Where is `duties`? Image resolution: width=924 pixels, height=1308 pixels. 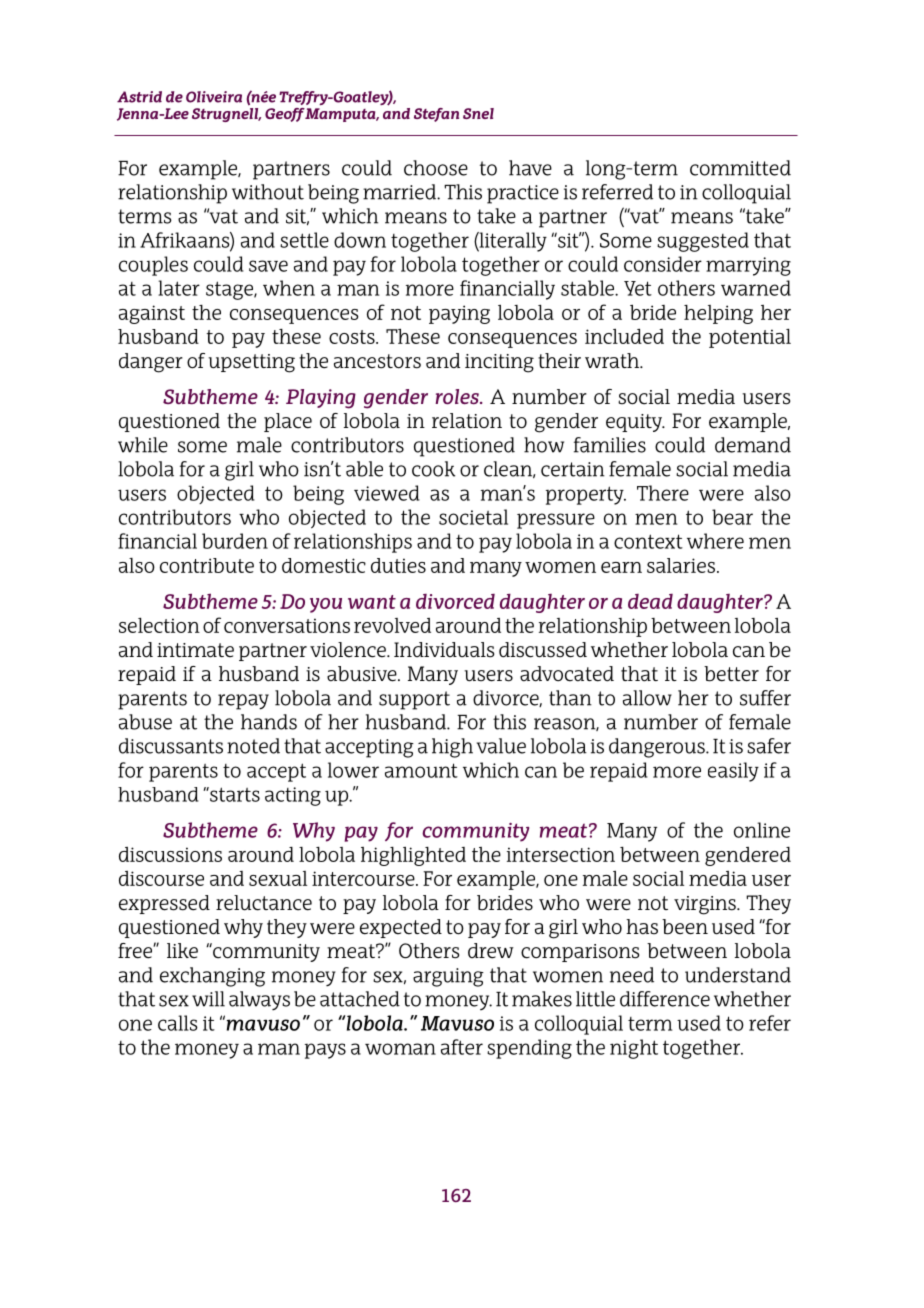
duties is located at coordinates (398, 565).
